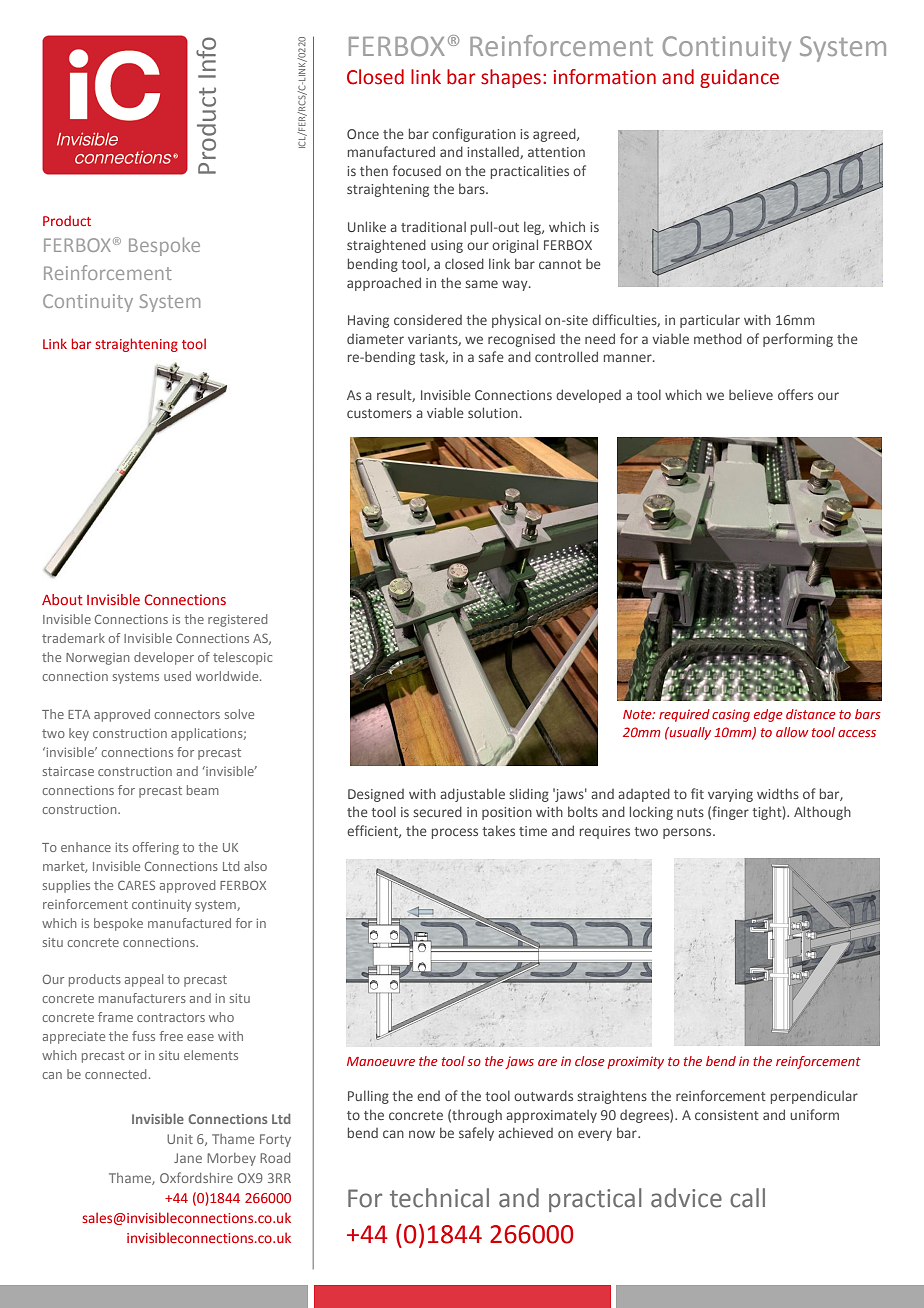 The image size is (924, 1308). I want to click on Jane, so click(188, 1158).
